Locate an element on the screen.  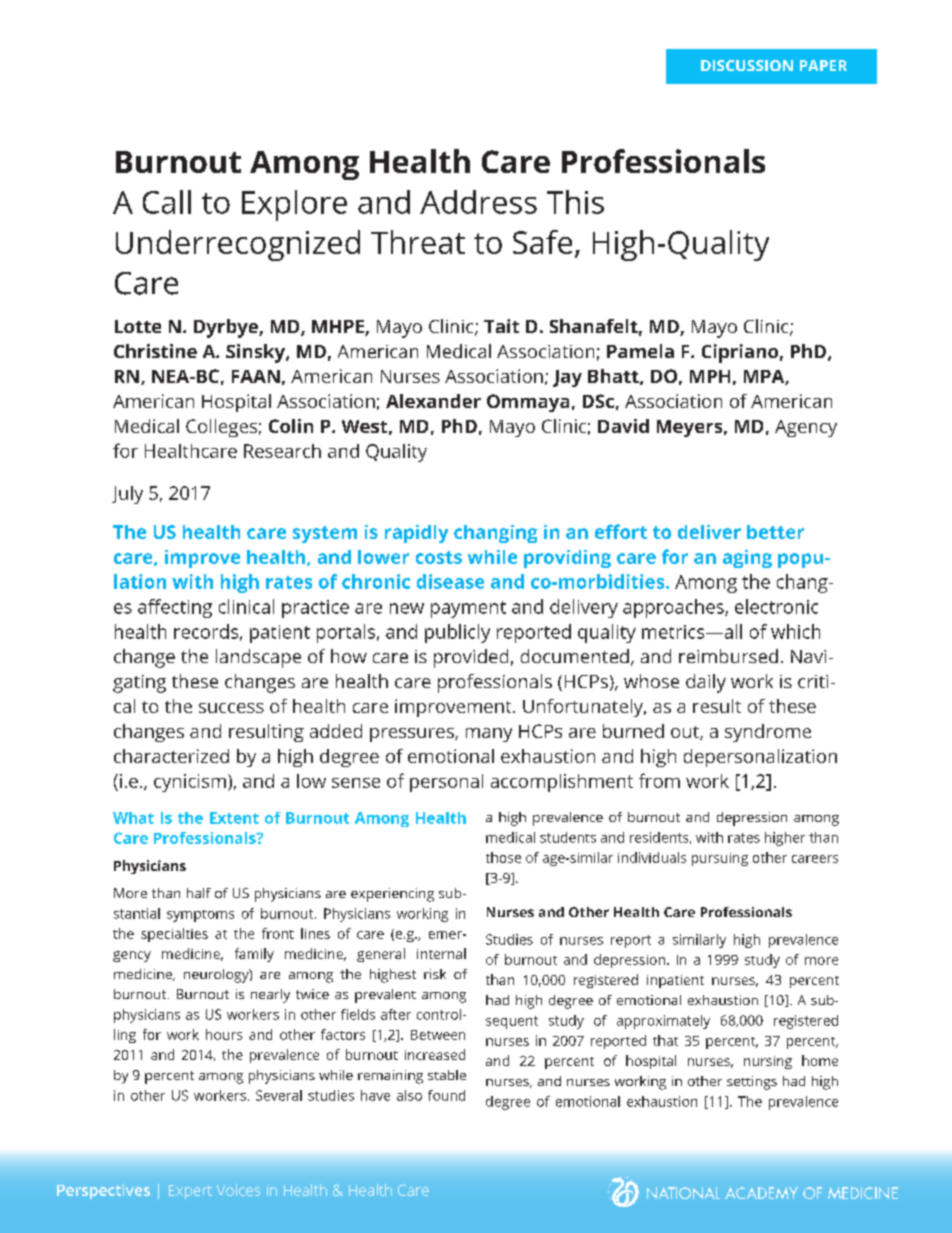
publicly is located at coordinates (457, 633).
